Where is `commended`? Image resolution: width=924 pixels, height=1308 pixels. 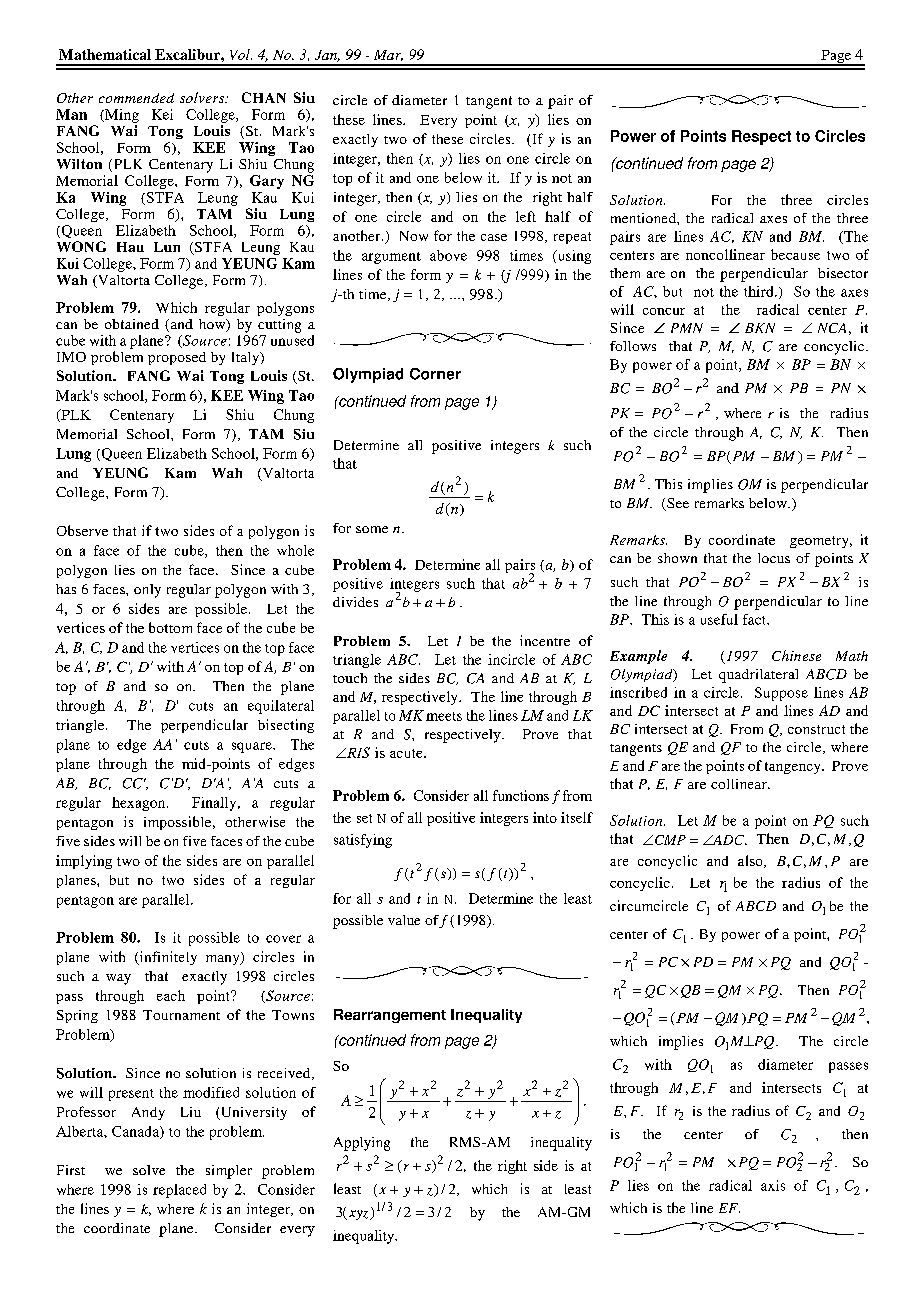 commended is located at coordinates (136, 98).
